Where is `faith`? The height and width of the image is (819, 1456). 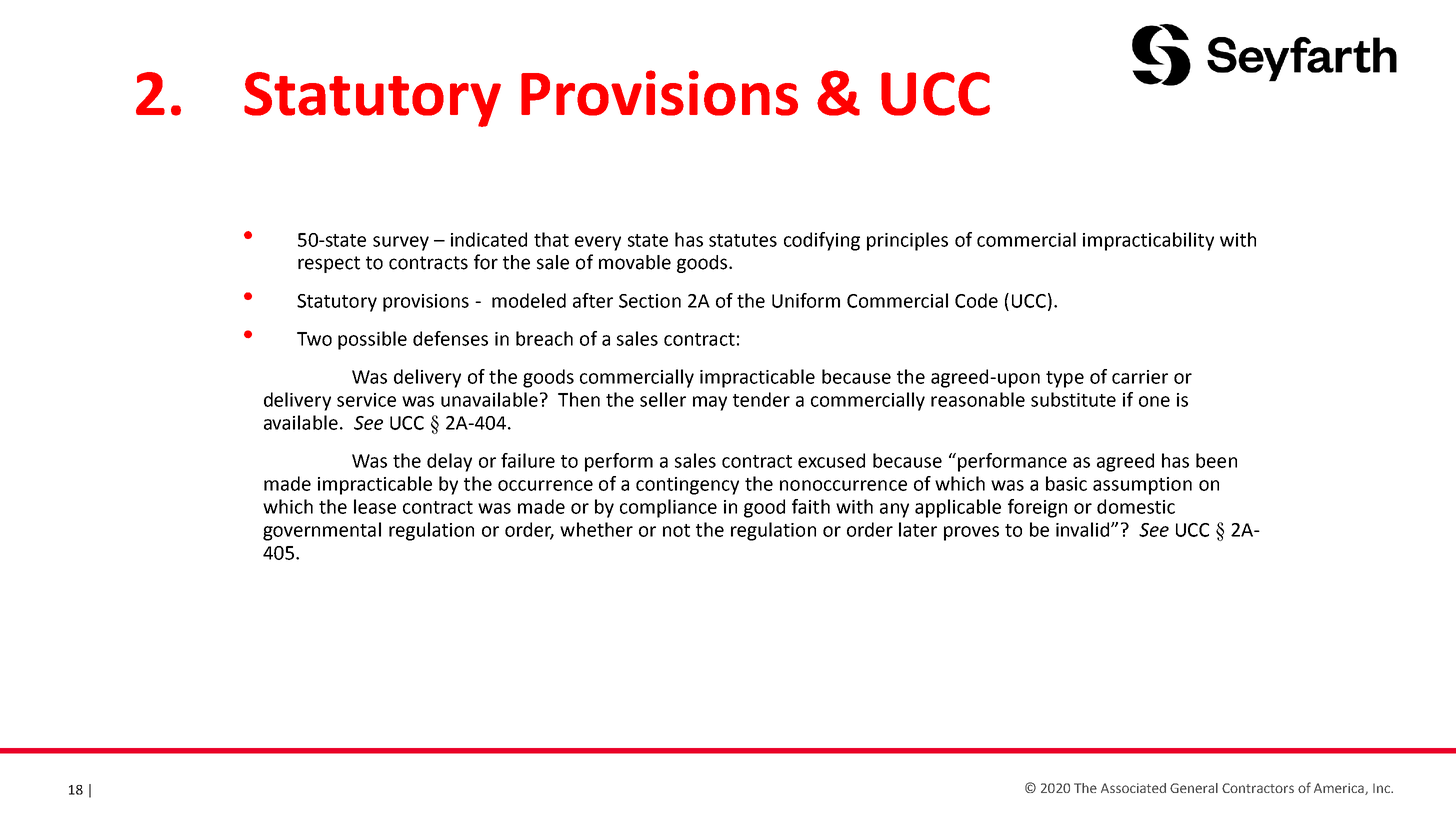
faith is located at coordinates (811, 506).
